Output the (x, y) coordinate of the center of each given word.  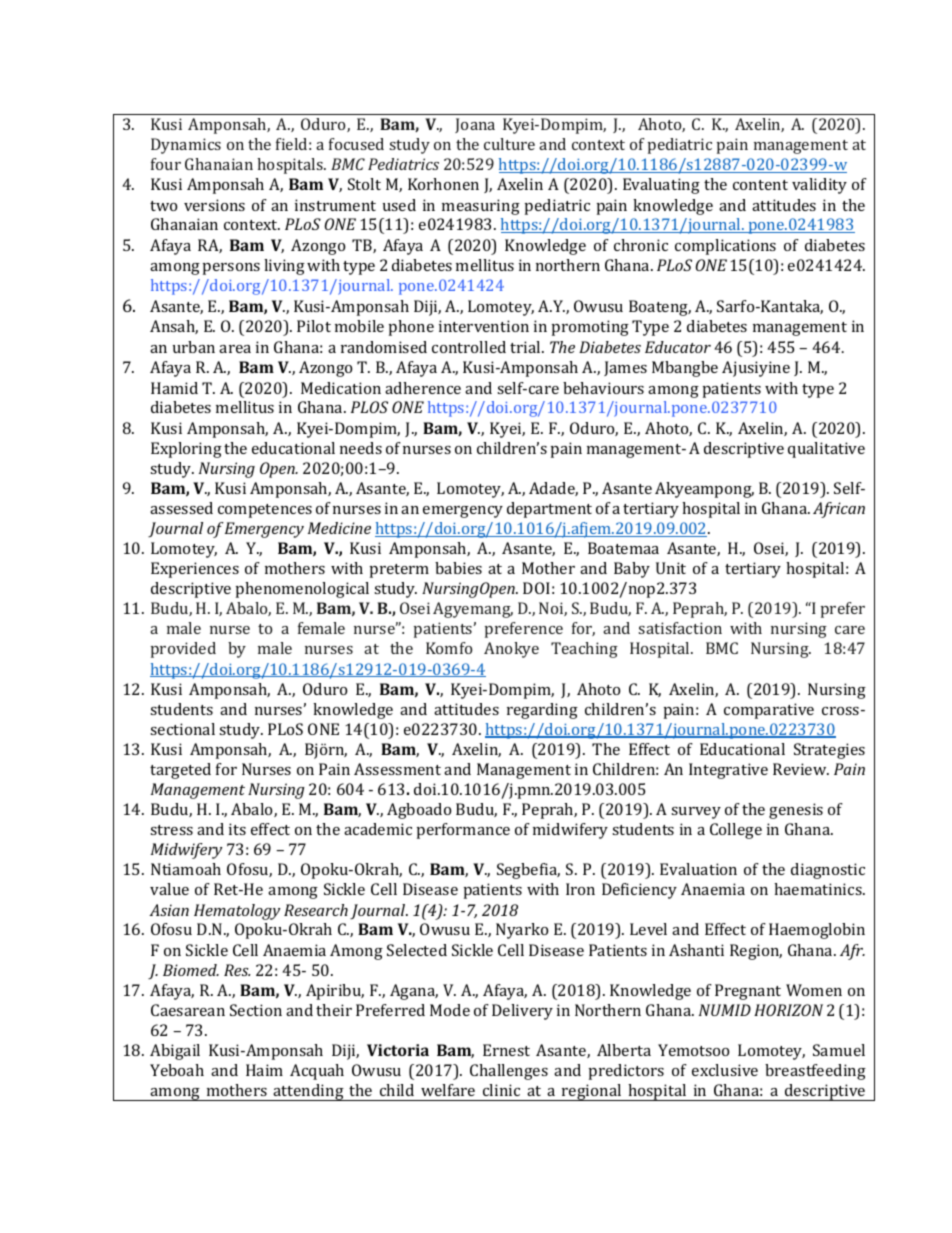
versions (214, 205)
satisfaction (680, 628)
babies (458, 568)
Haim (264, 1070)
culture (509, 144)
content (760, 185)
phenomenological (302, 590)
